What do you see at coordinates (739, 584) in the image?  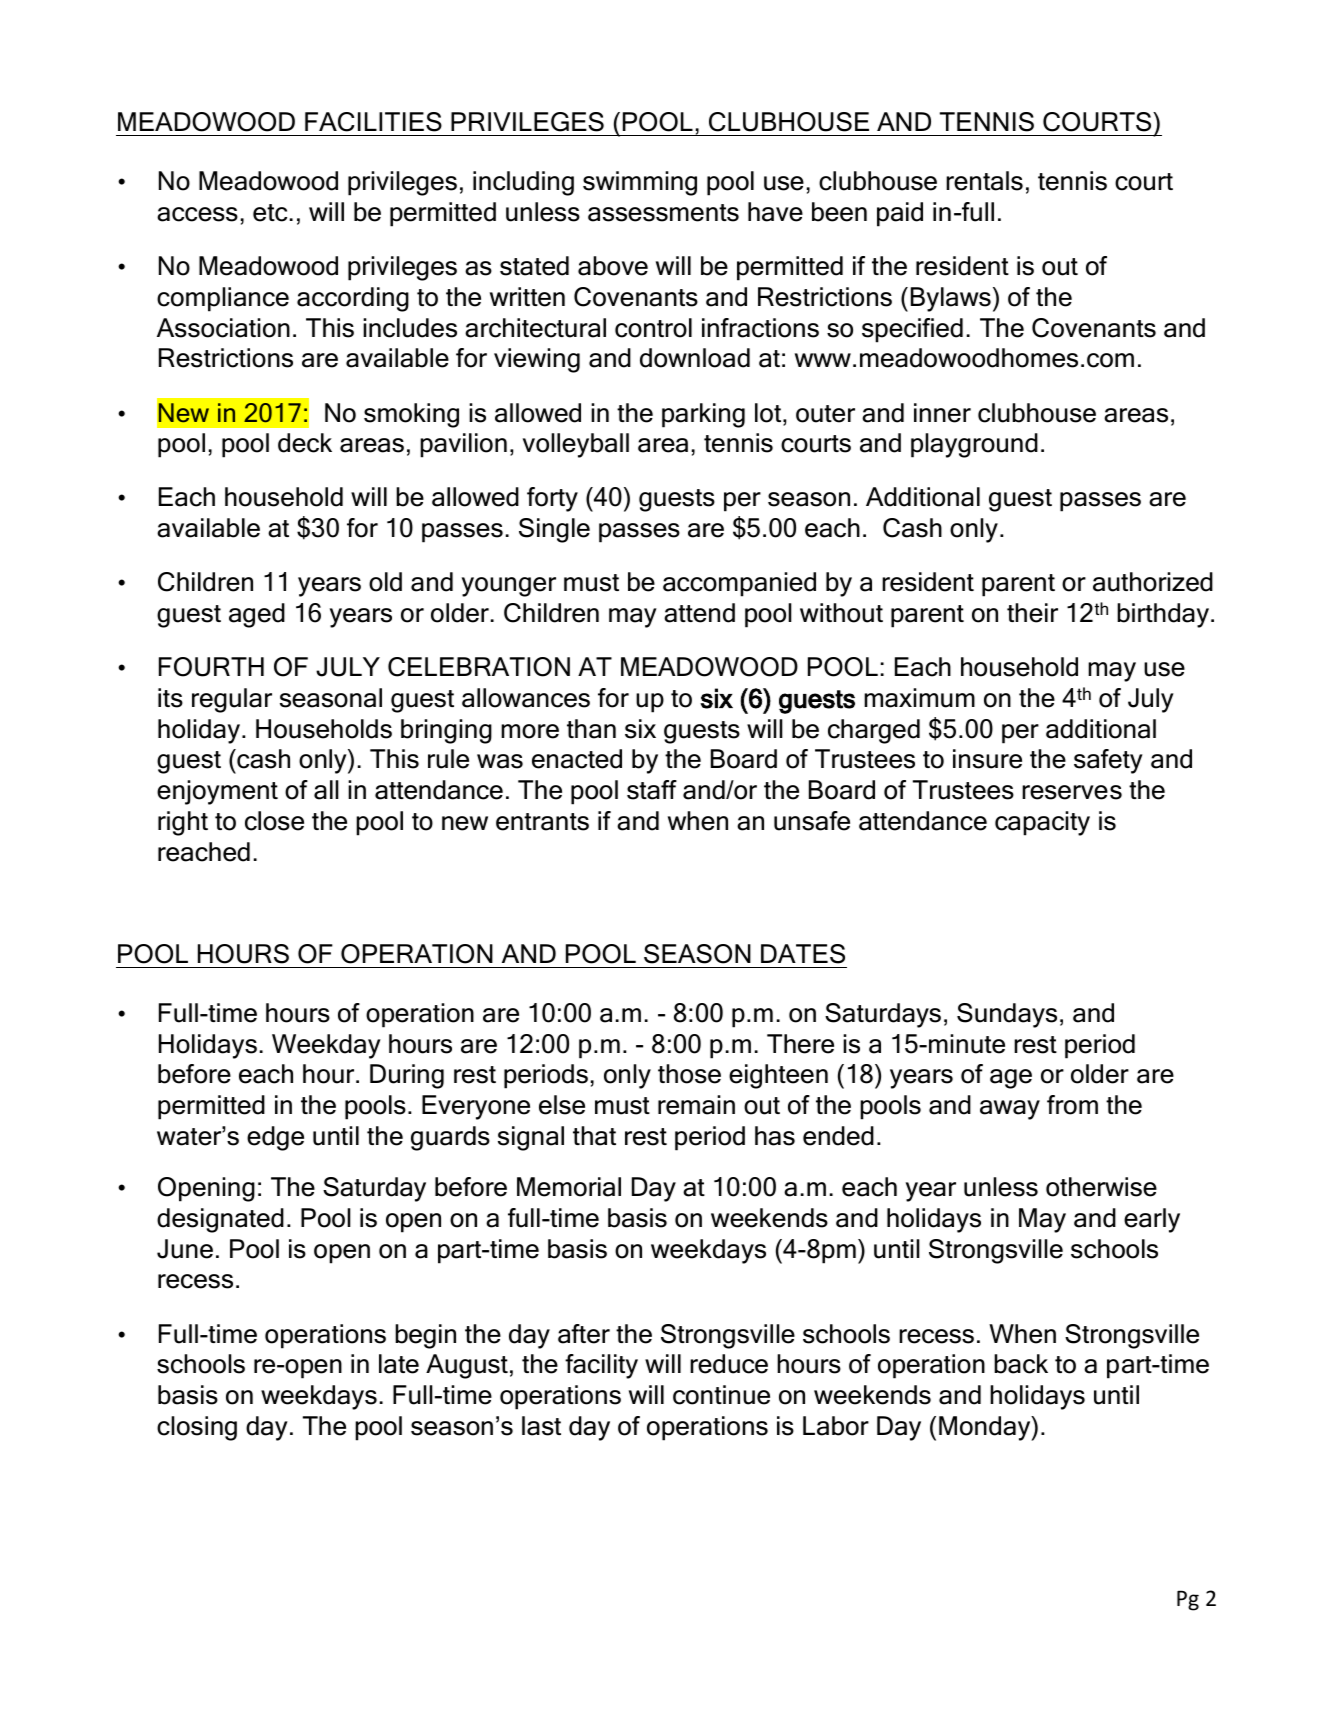 I see `accompanied` at bounding box center [739, 584].
